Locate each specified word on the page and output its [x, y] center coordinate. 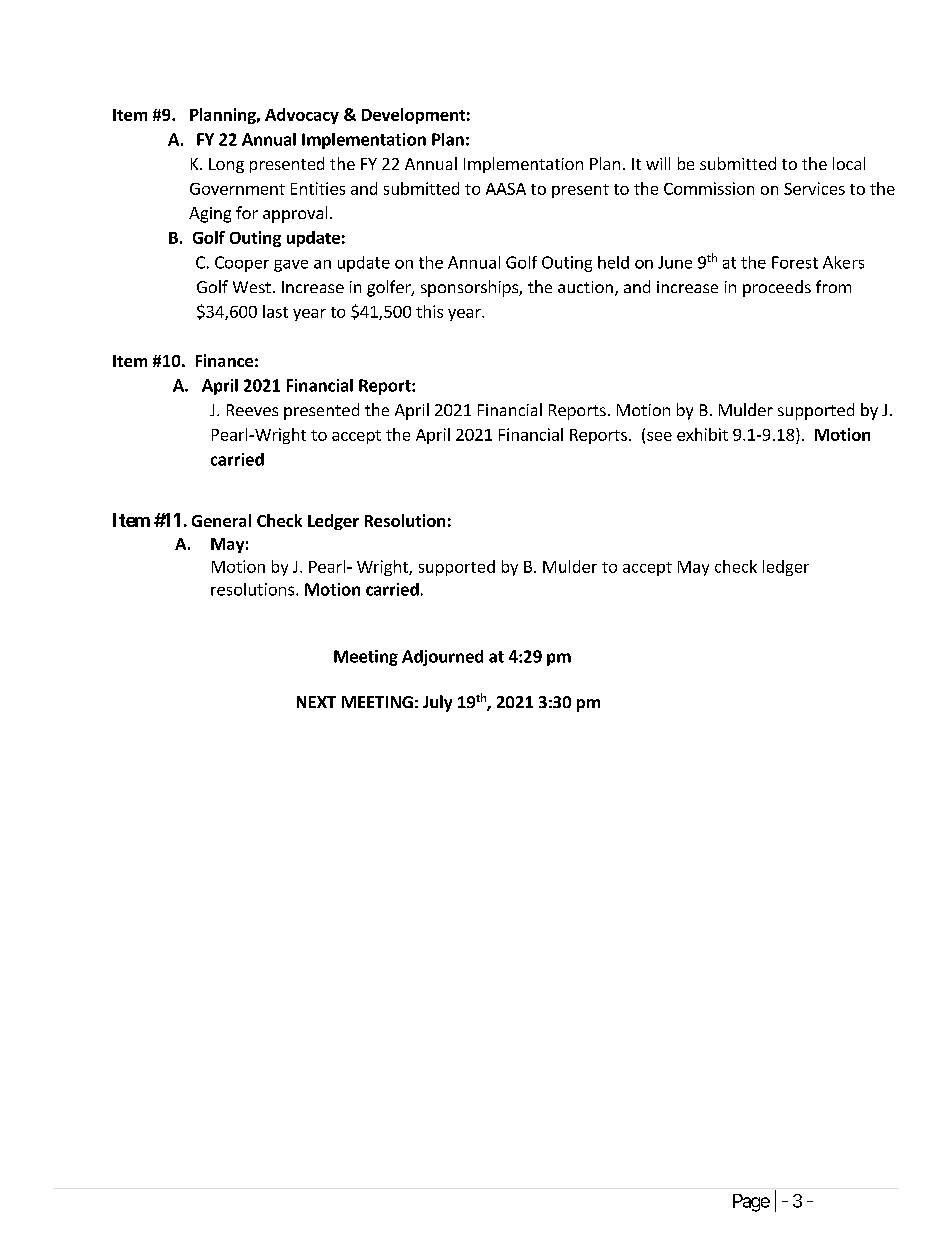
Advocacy [302, 116]
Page [751, 1203]
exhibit [702, 434]
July [437, 703]
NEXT [316, 702]
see [659, 436]
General [221, 520]
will [658, 163]
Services [814, 188]
